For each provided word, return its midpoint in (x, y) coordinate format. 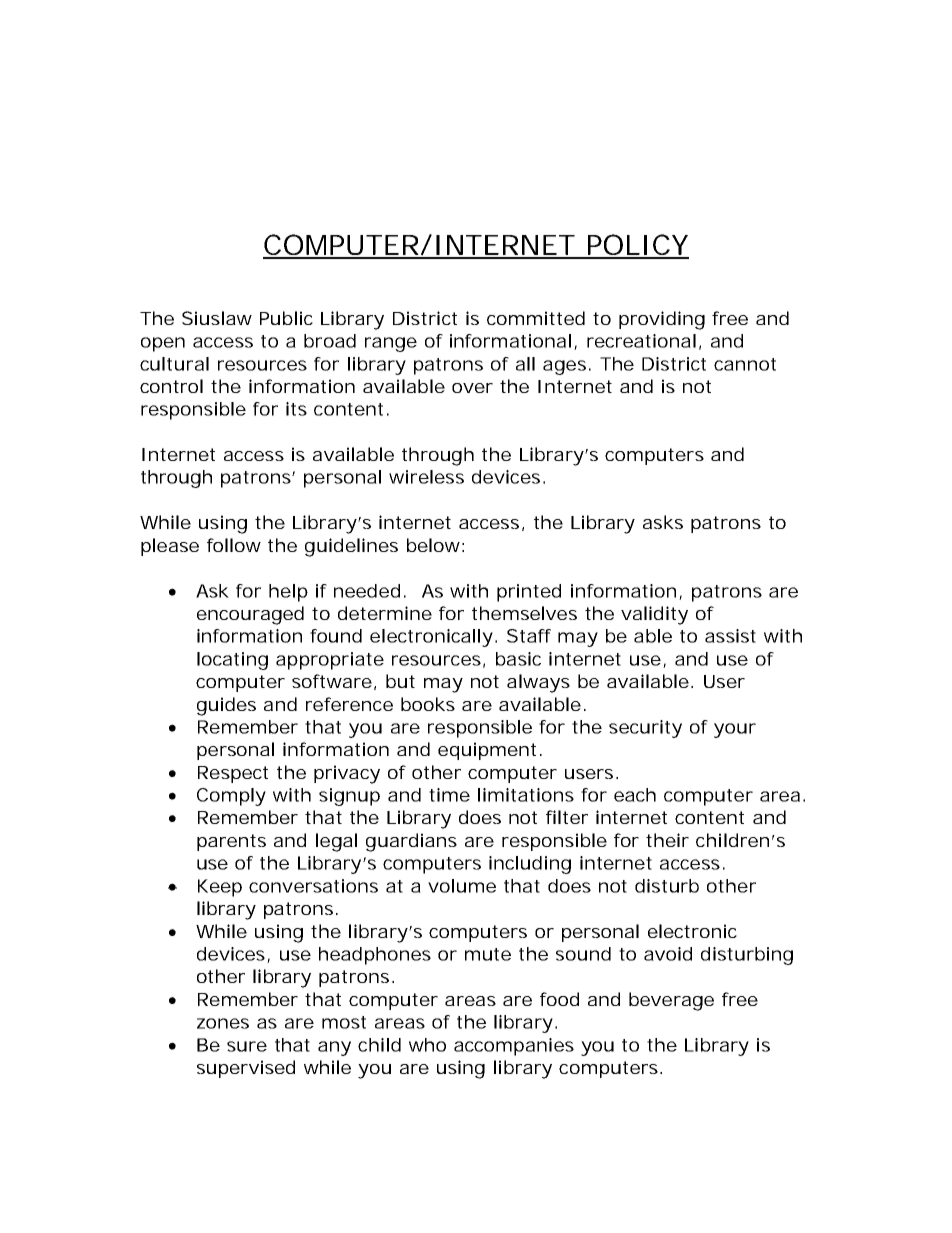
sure (247, 1046)
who (427, 1045)
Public (286, 318)
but (400, 681)
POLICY (637, 246)
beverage (671, 1001)
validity (654, 615)
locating (232, 661)
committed (536, 318)
